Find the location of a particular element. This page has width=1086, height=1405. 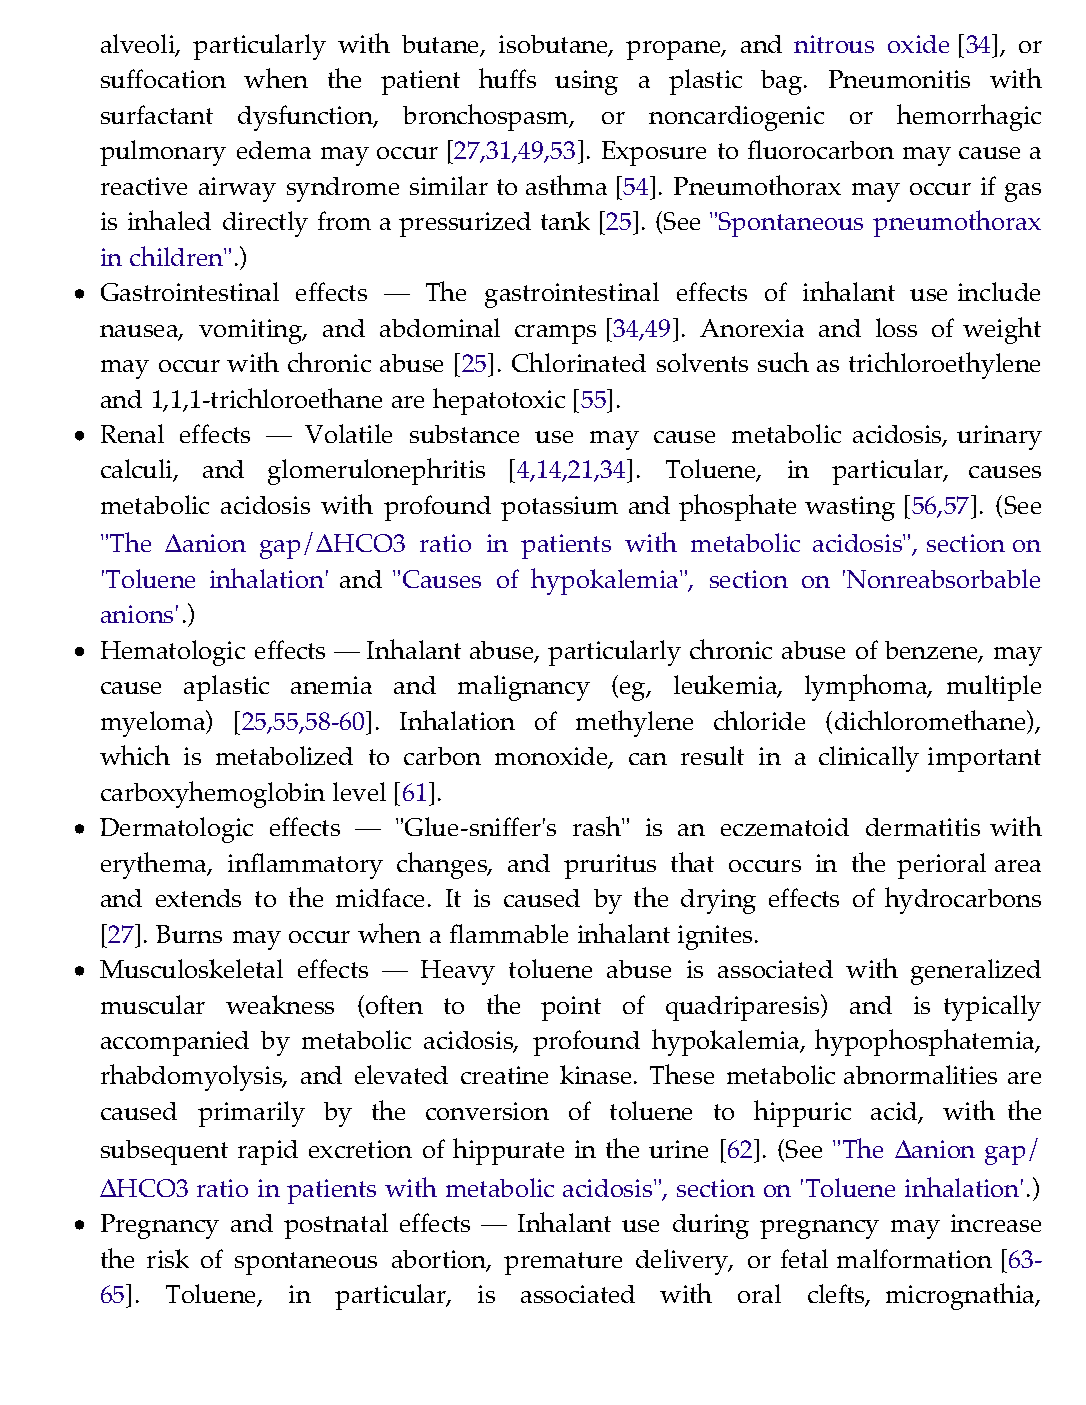

extends is located at coordinates (198, 898).
